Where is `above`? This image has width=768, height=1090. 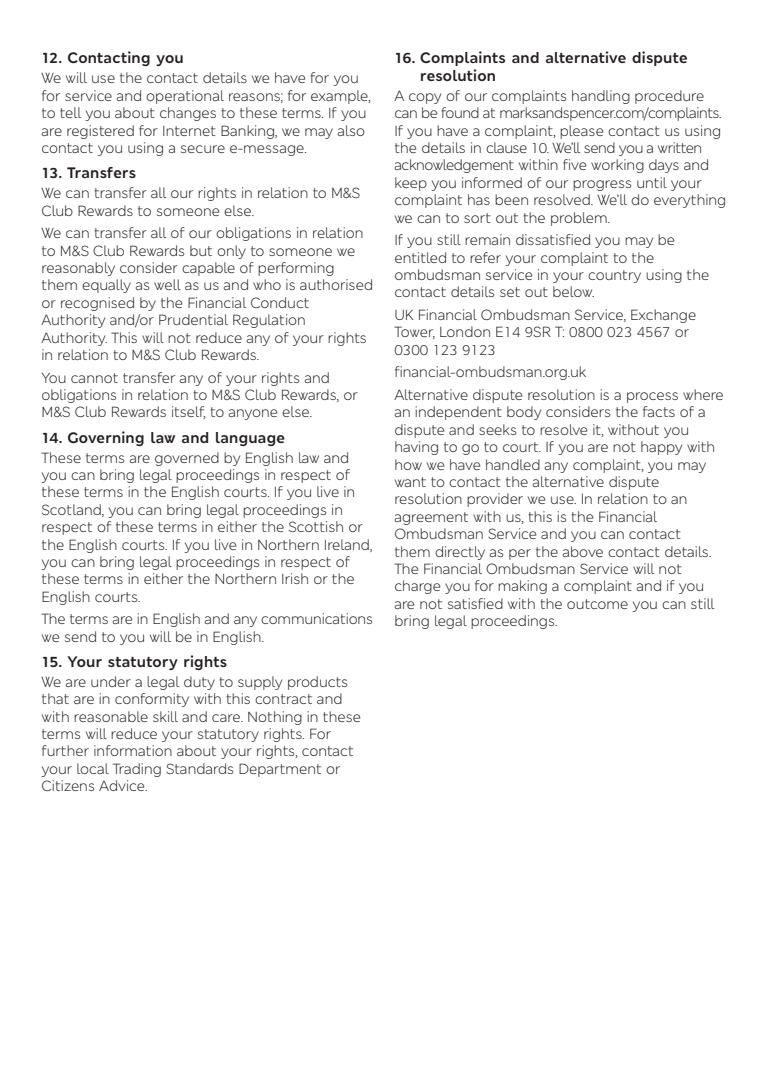
above is located at coordinates (582, 551).
